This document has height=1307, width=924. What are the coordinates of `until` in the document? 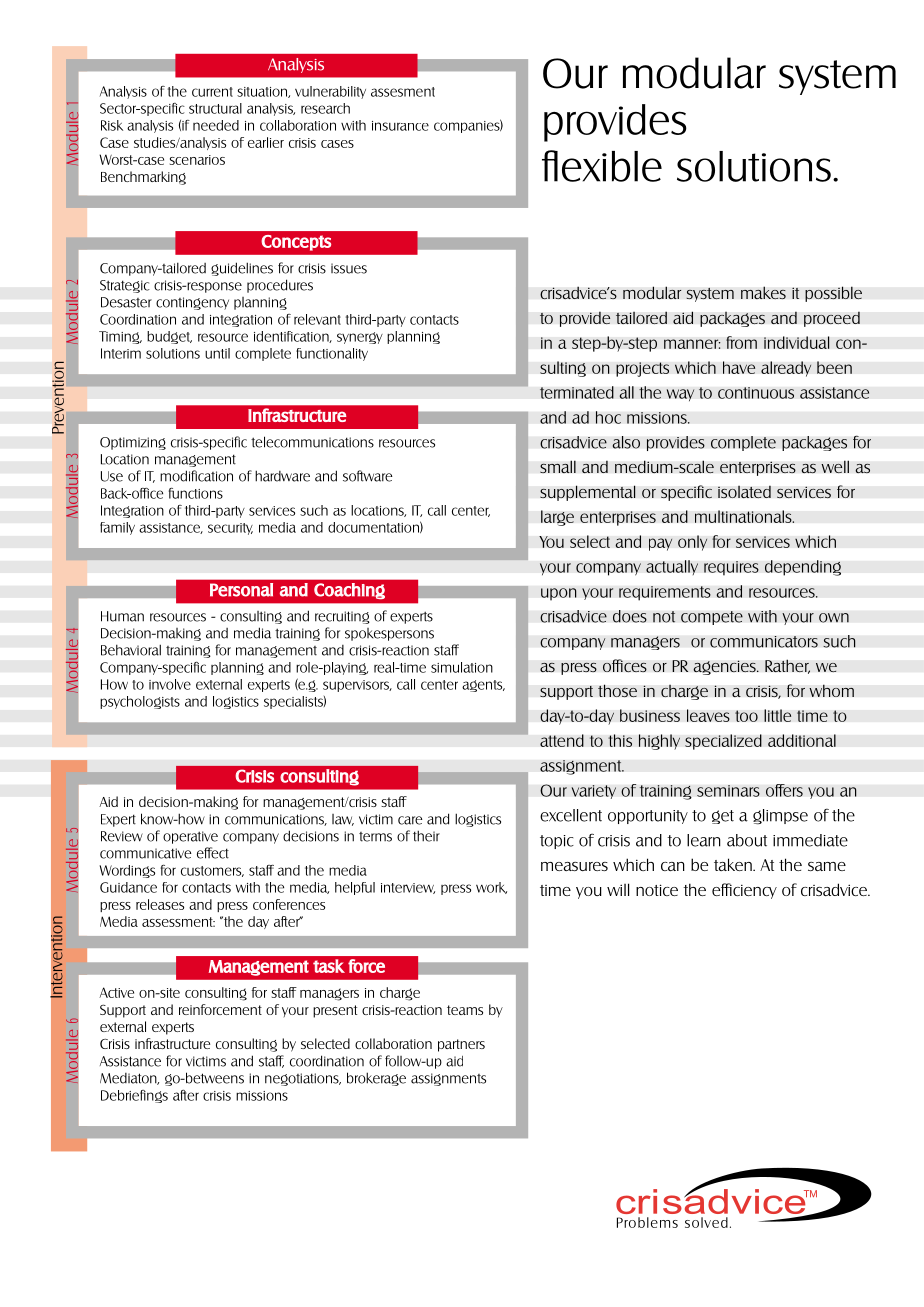 It's located at (217, 353).
